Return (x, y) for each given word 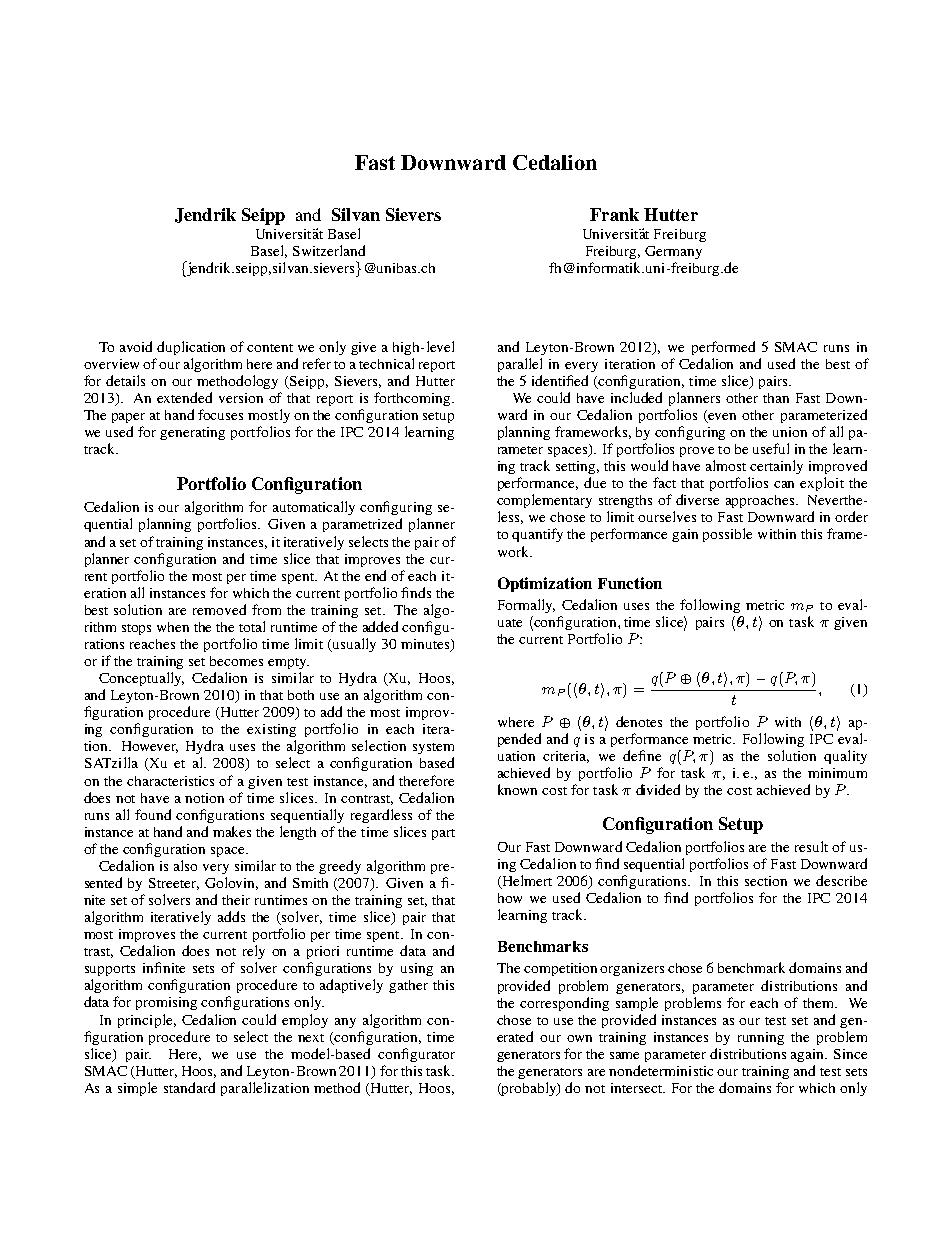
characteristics (170, 781)
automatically (314, 508)
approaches (761, 501)
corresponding (564, 1004)
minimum (837, 773)
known (517, 789)
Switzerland (329, 250)
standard (189, 1087)
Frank (614, 214)
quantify (537, 535)
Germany (673, 252)
